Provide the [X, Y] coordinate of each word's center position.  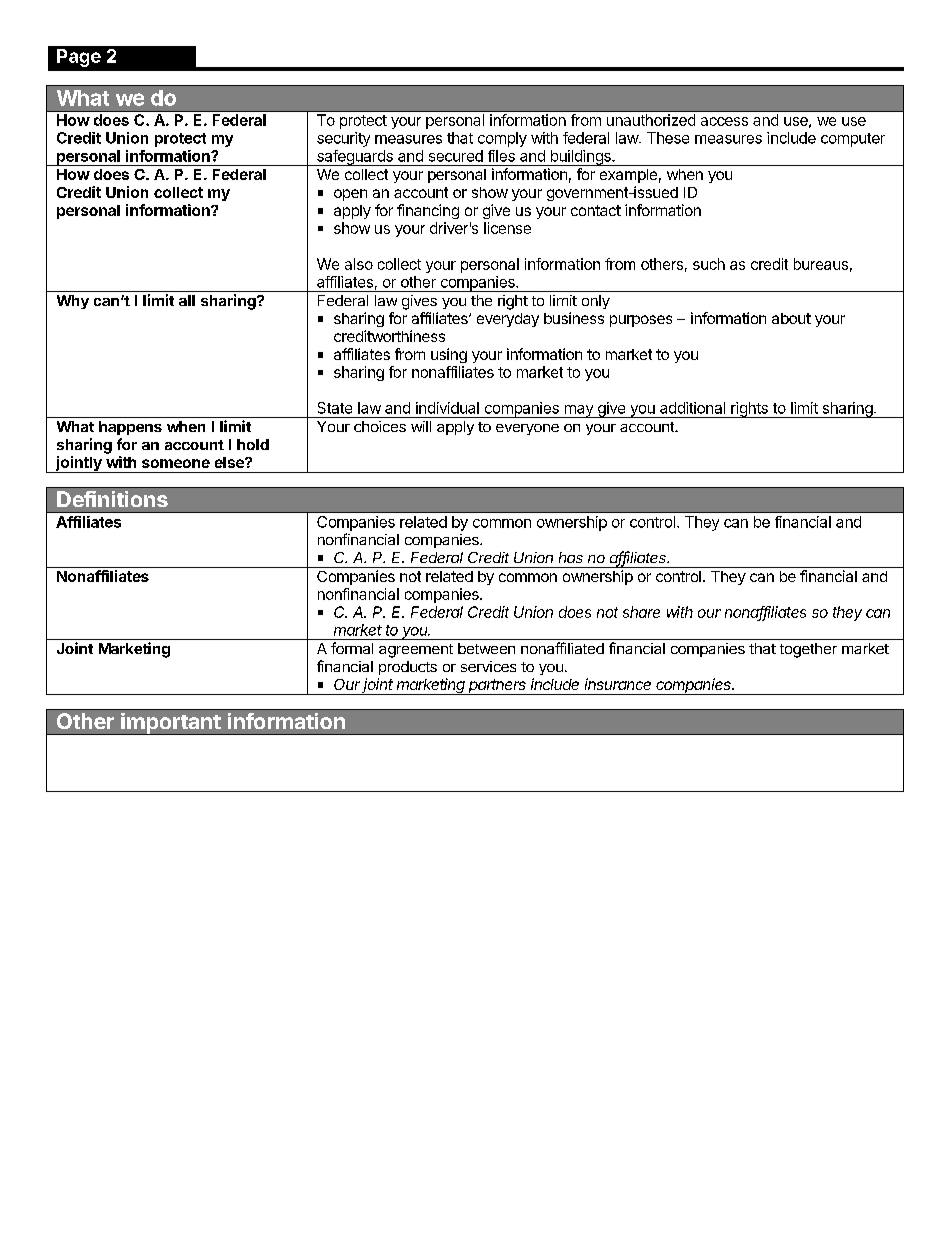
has [571, 557]
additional [692, 408]
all [187, 300]
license [507, 228]
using [449, 355]
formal [352, 648]
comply [502, 139]
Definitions [112, 499]
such [709, 264]
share [641, 612]
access [724, 121]
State [335, 408]
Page [79, 58]
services [488, 666]
